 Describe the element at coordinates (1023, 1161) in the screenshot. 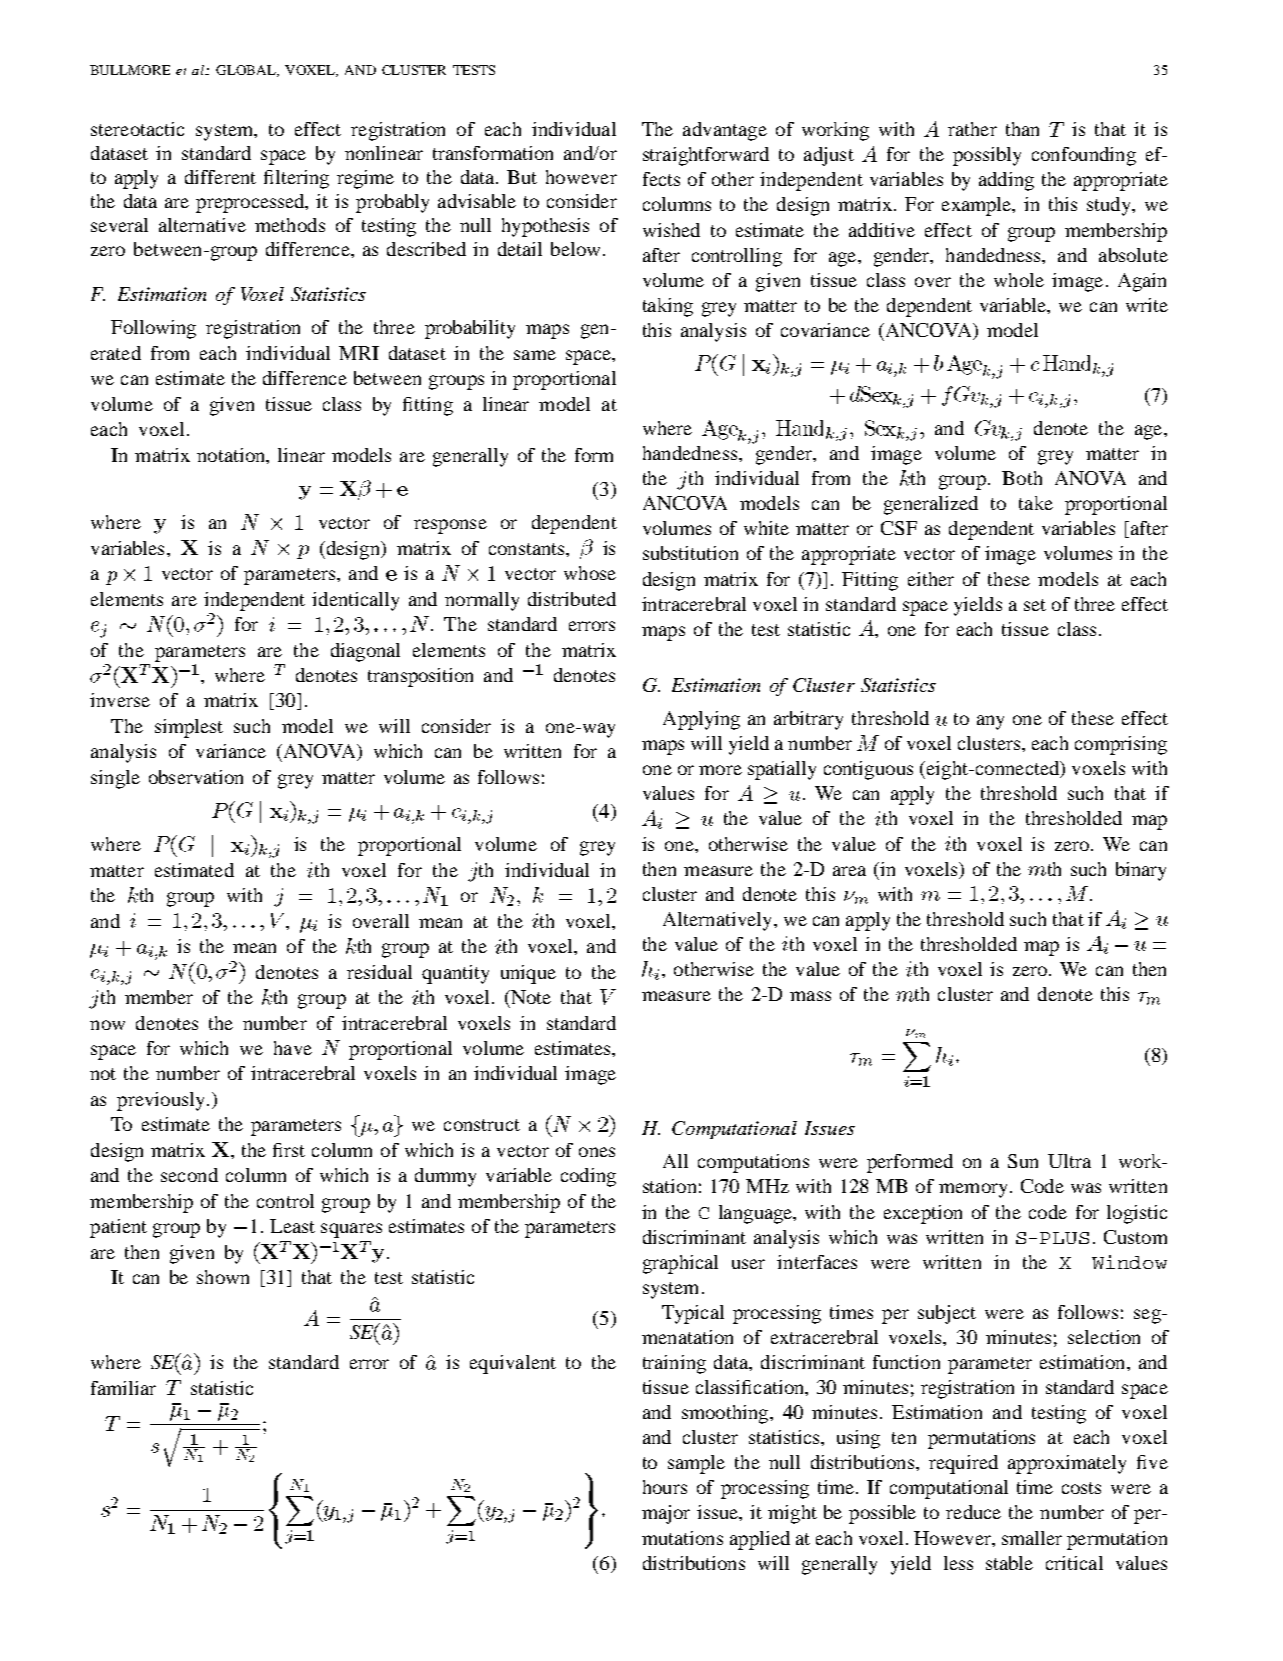

I see `Sun` at that location.
